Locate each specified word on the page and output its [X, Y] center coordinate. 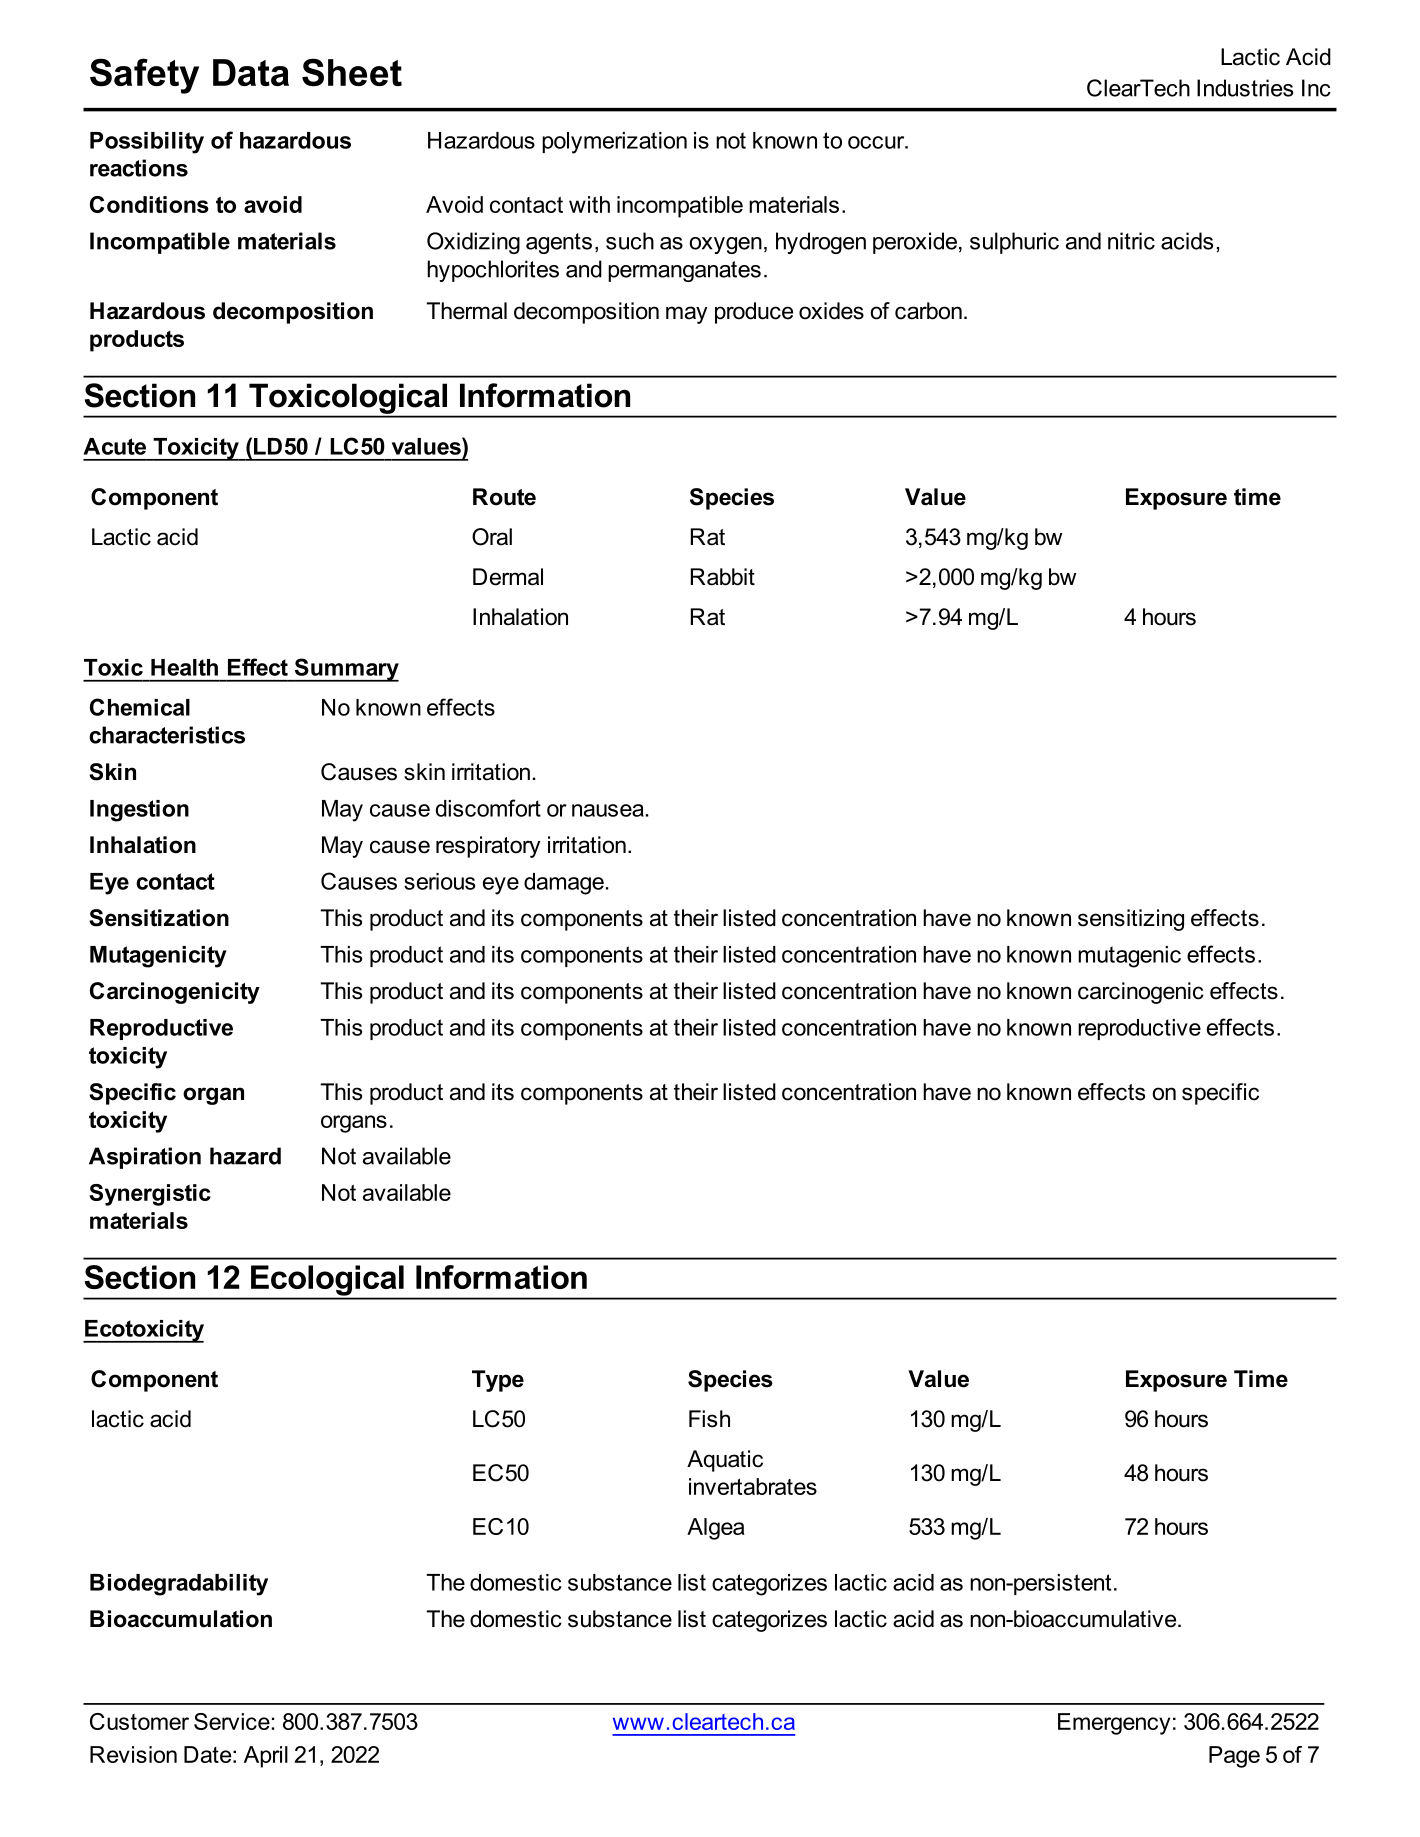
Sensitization [159, 918]
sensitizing [1131, 920]
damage [564, 884]
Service [232, 1721]
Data [251, 72]
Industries [1245, 88]
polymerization [614, 143]
